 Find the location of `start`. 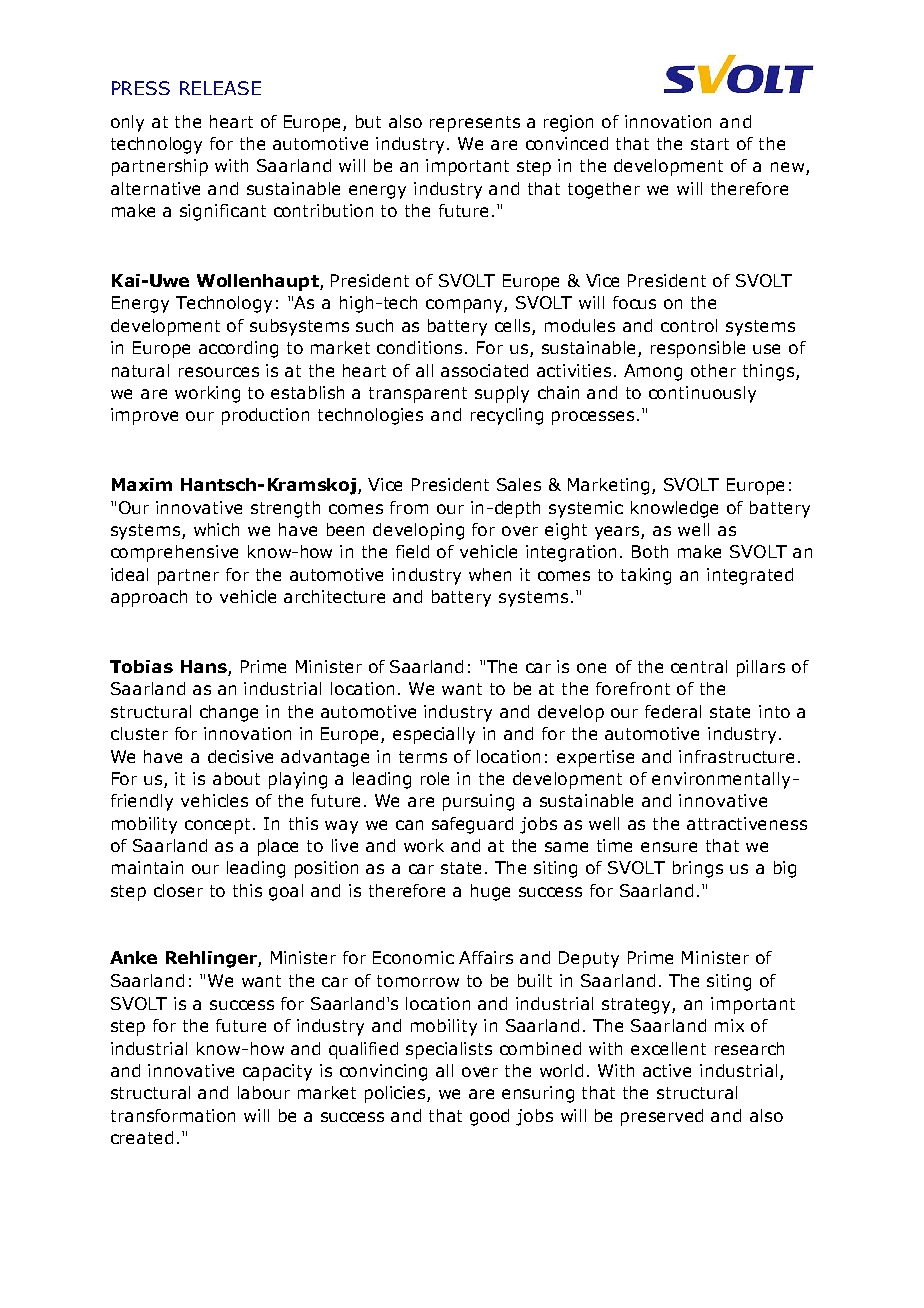

start is located at coordinates (710, 144).
